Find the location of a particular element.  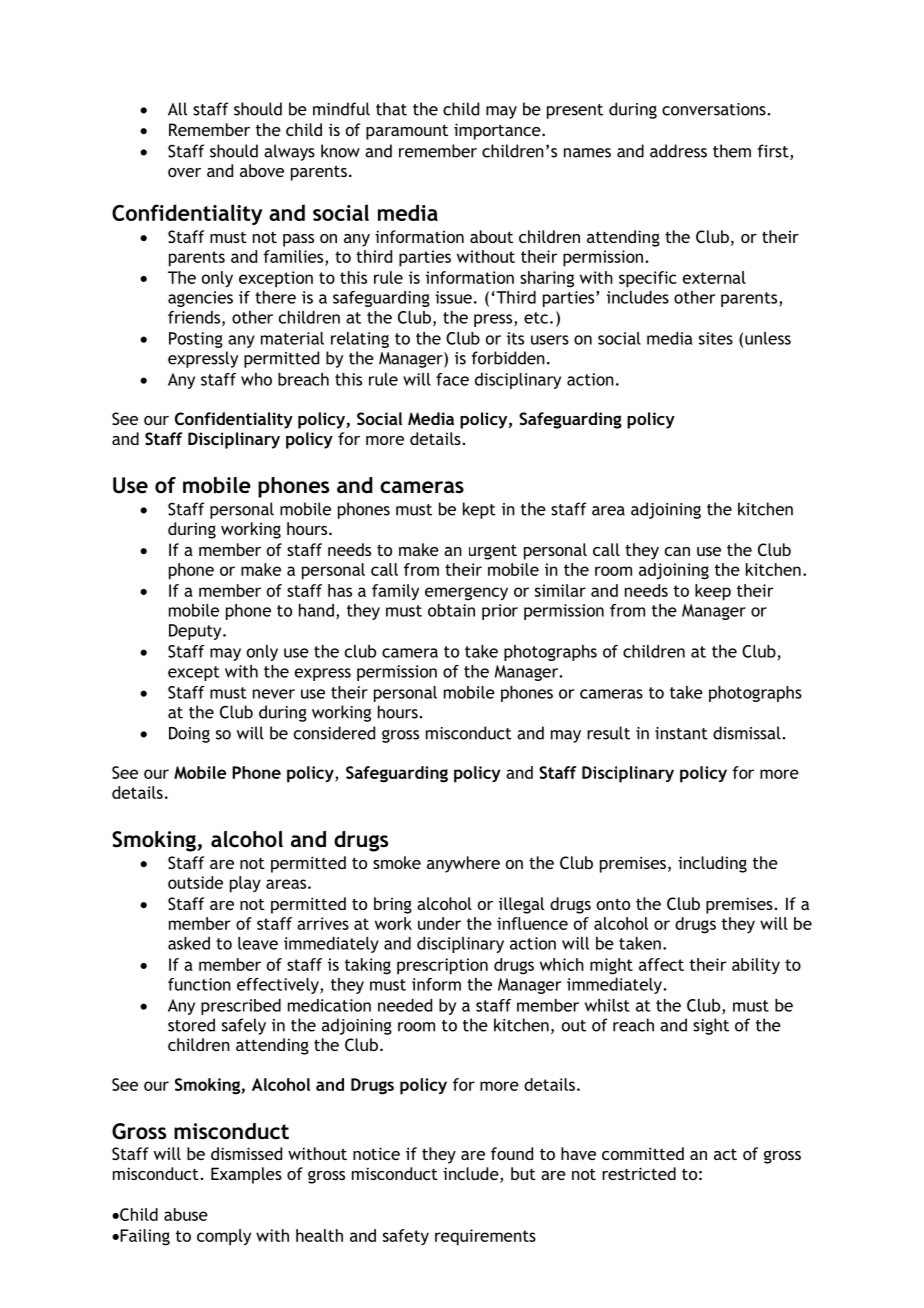

kept is located at coordinates (479, 510).
